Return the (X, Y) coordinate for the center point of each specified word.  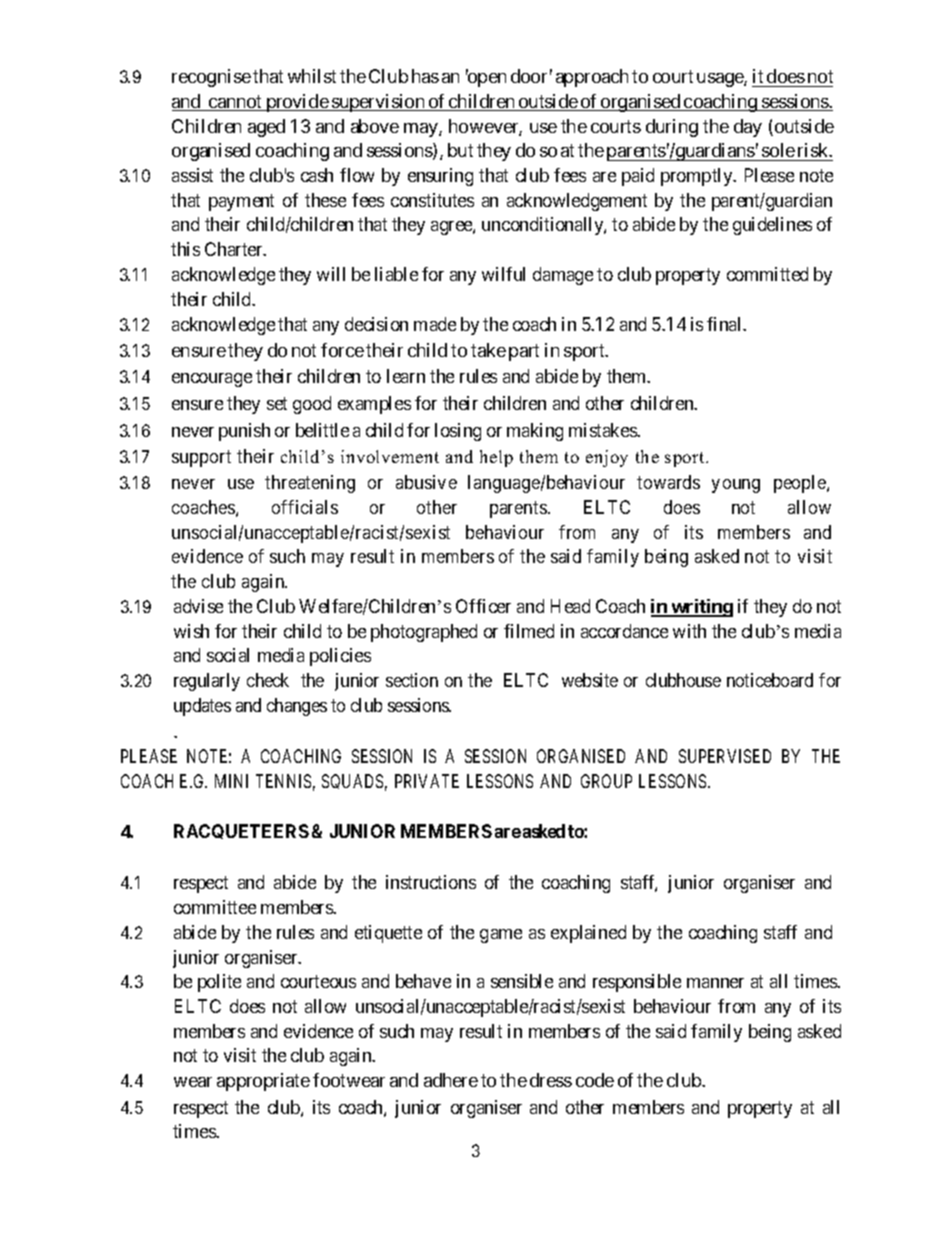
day (748, 128)
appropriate (263, 1082)
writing (701, 608)
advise (198, 606)
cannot (235, 103)
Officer (483, 606)
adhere (451, 1080)
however (485, 127)
